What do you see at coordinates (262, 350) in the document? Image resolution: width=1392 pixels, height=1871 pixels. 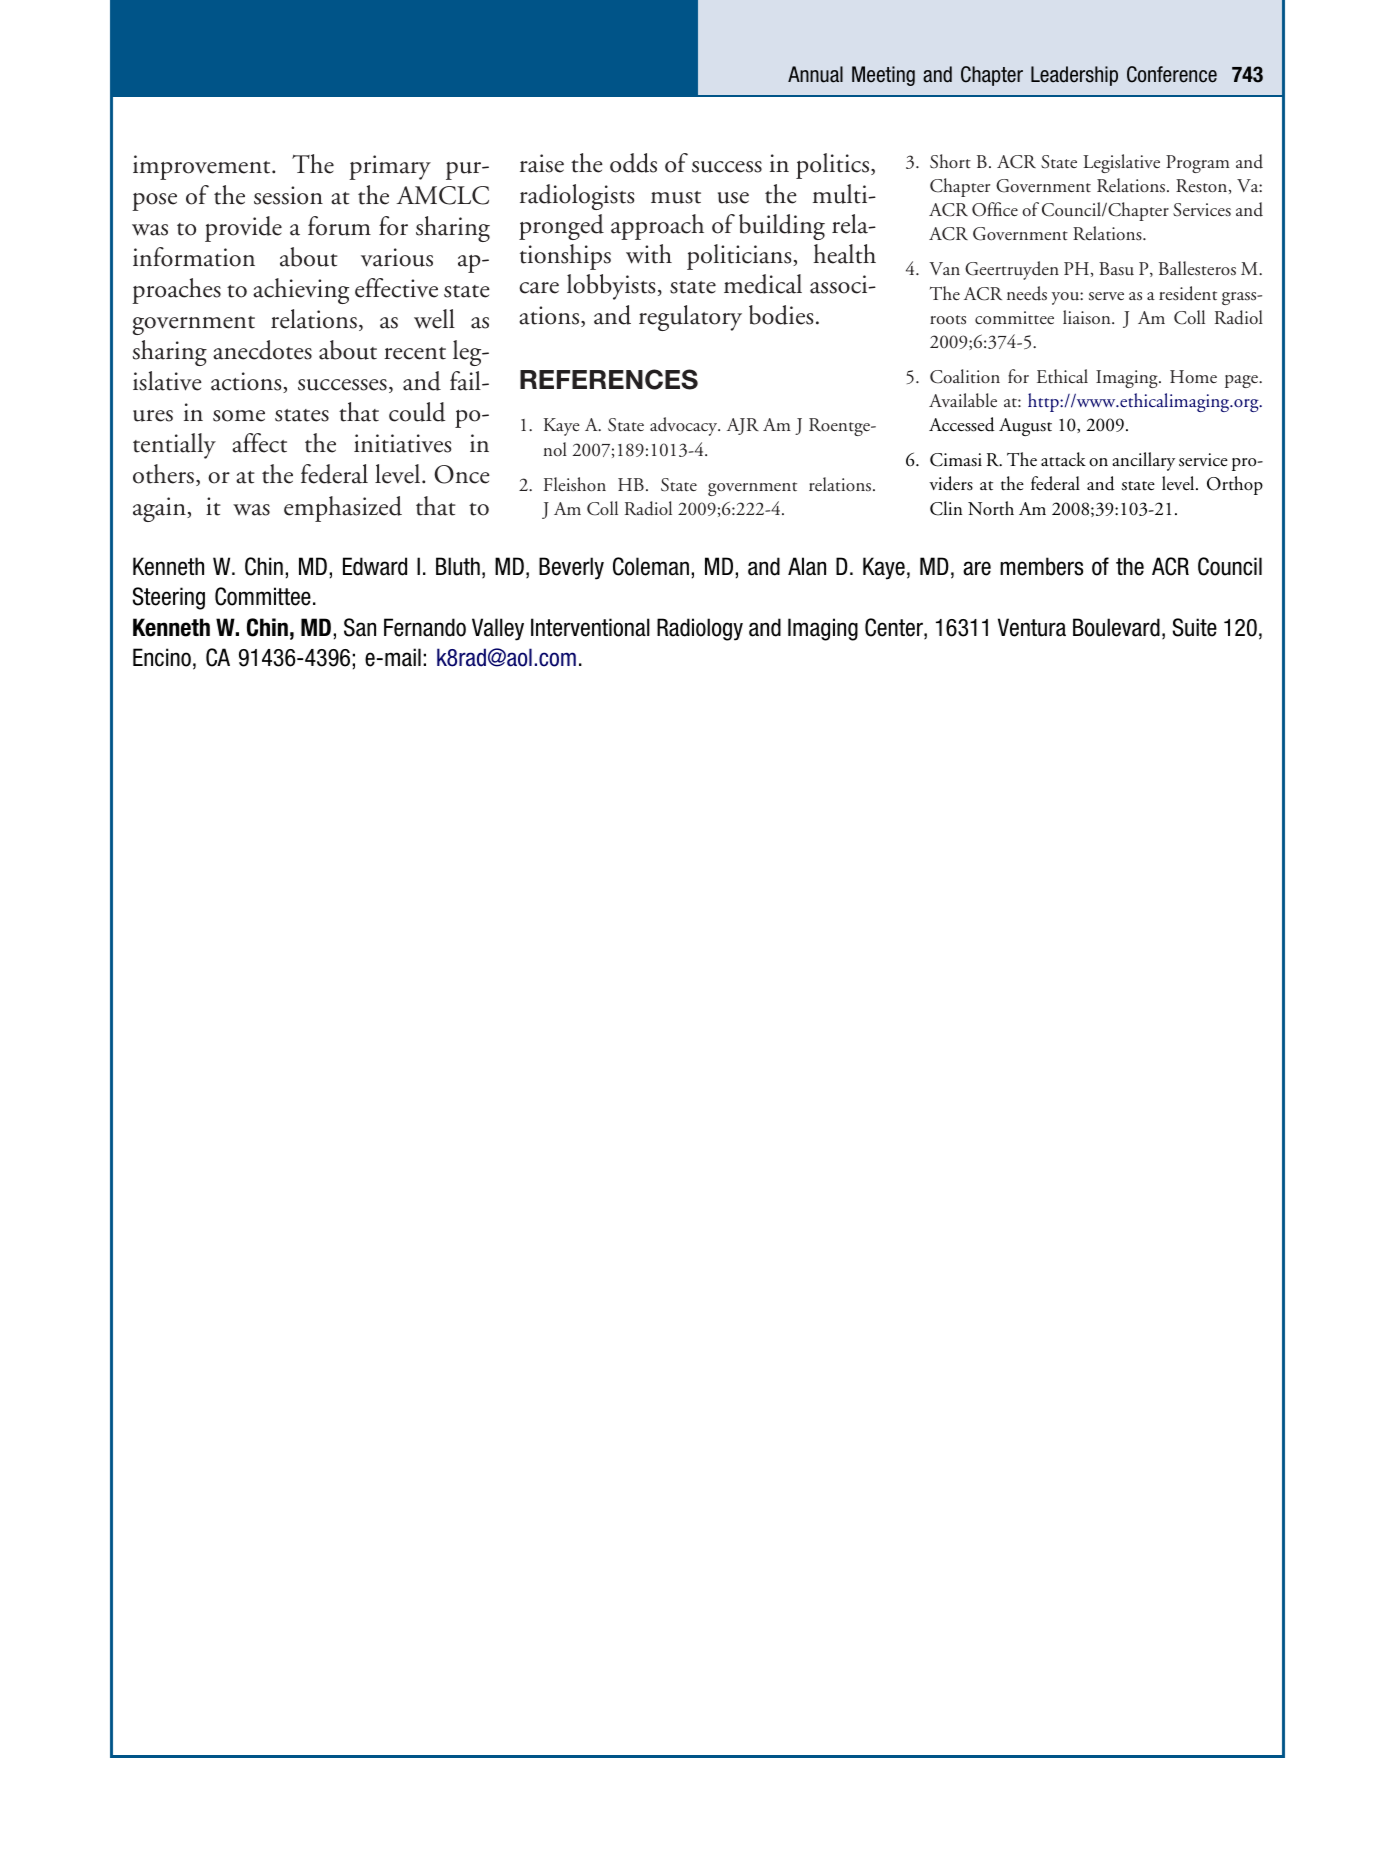 I see `anecdotes` at bounding box center [262, 350].
